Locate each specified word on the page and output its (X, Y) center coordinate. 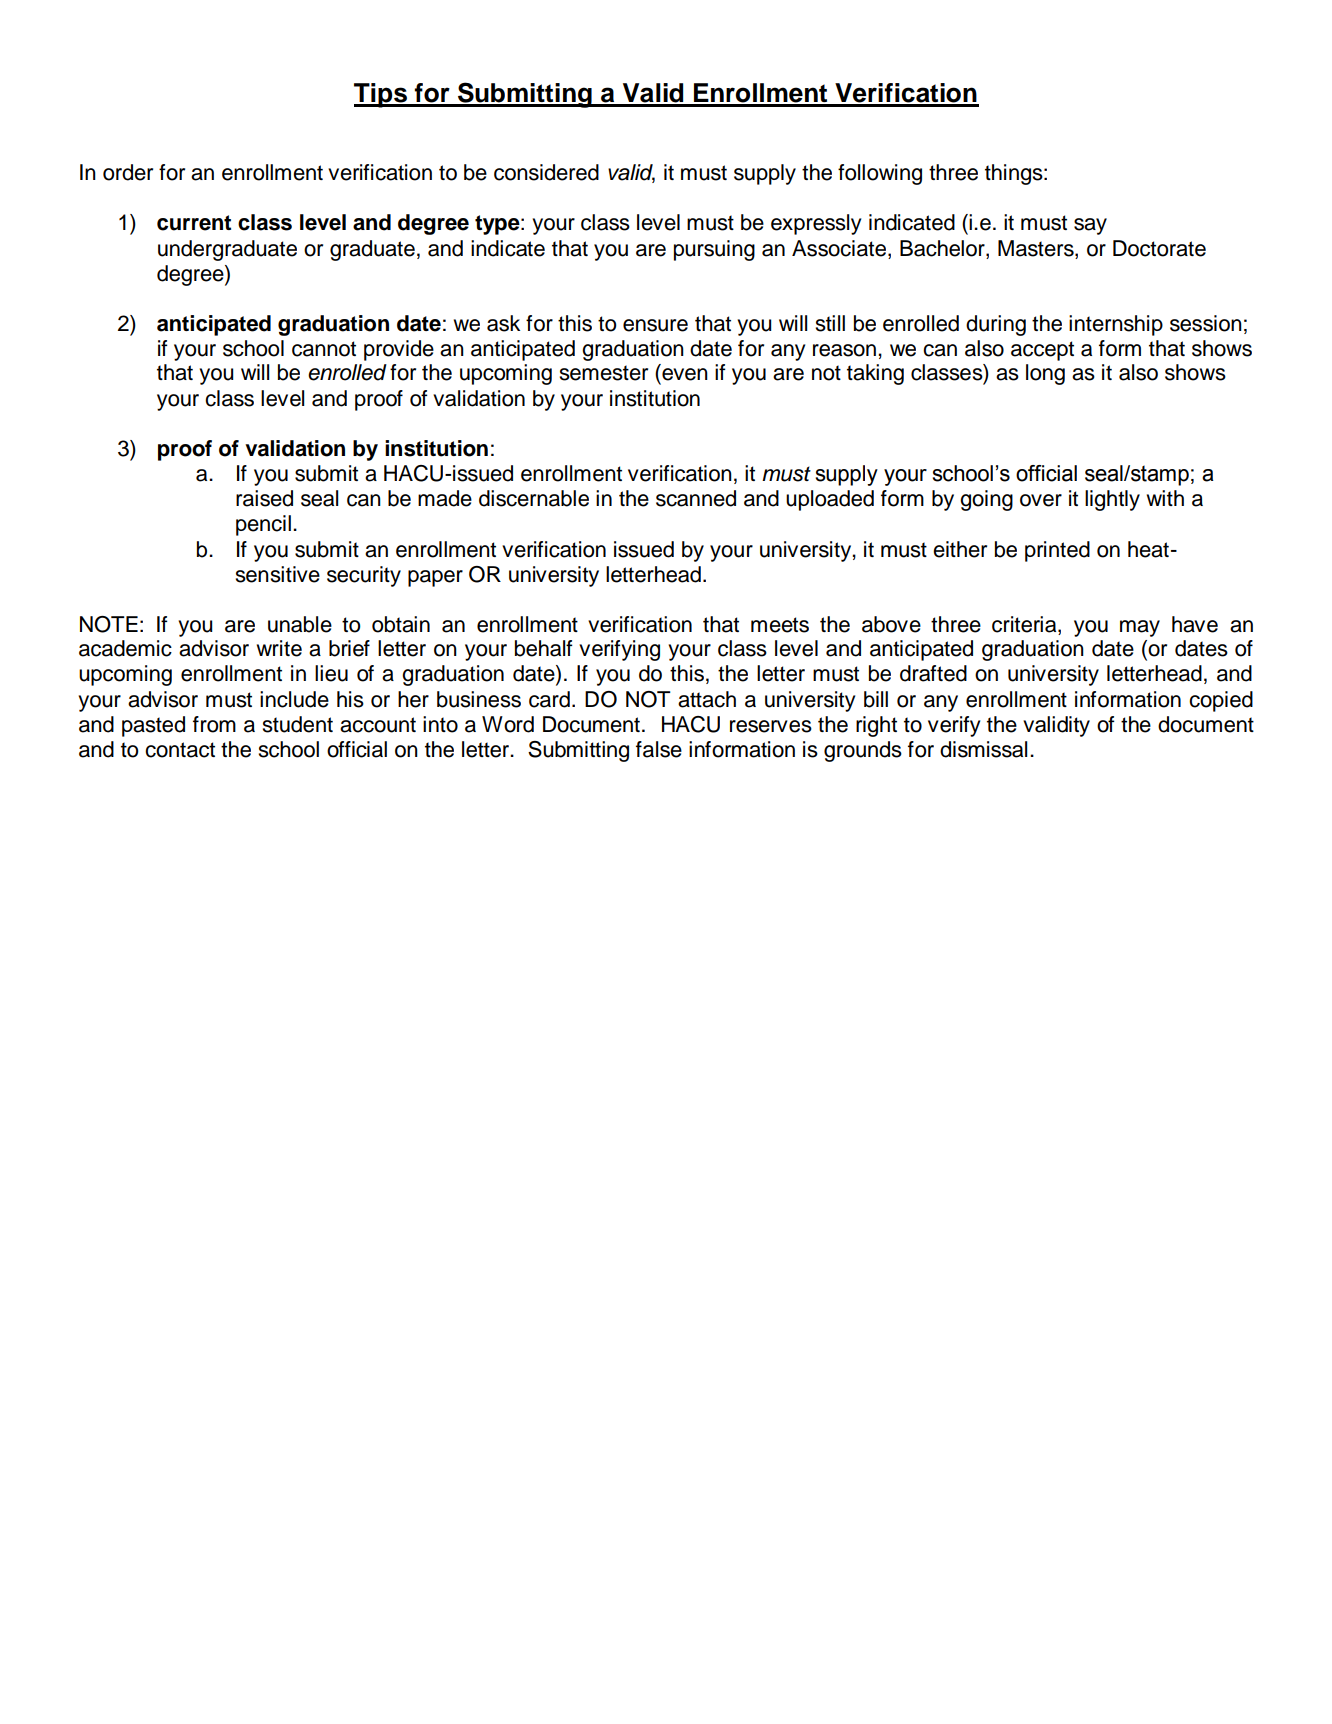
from (214, 724)
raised (264, 498)
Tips (381, 95)
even (685, 374)
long (1045, 374)
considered (546, 172)
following (880, 174)
